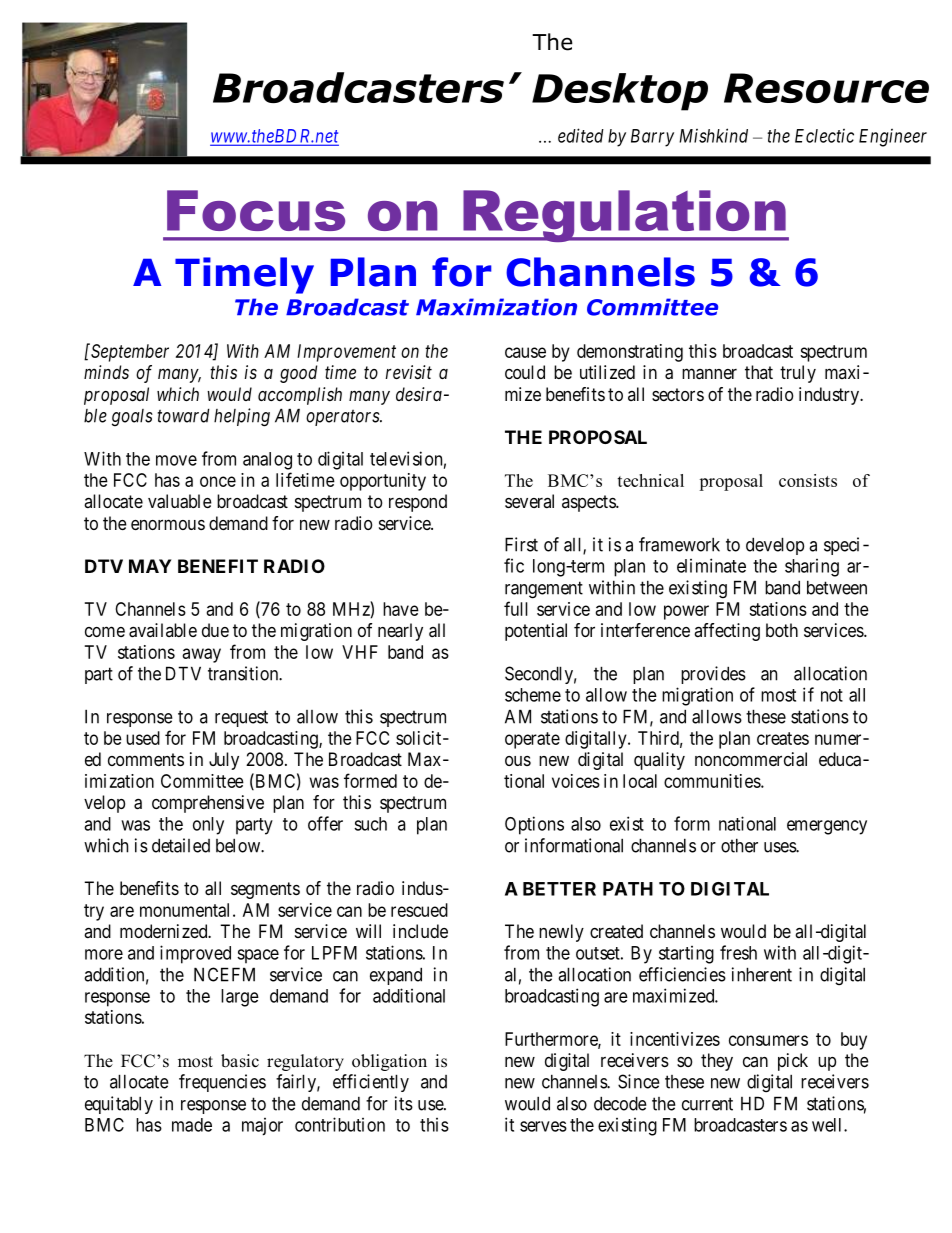 The image size is (952, 1233). Describe the element at coordinates (532, 740) in the page. I see `operate` at that location.
